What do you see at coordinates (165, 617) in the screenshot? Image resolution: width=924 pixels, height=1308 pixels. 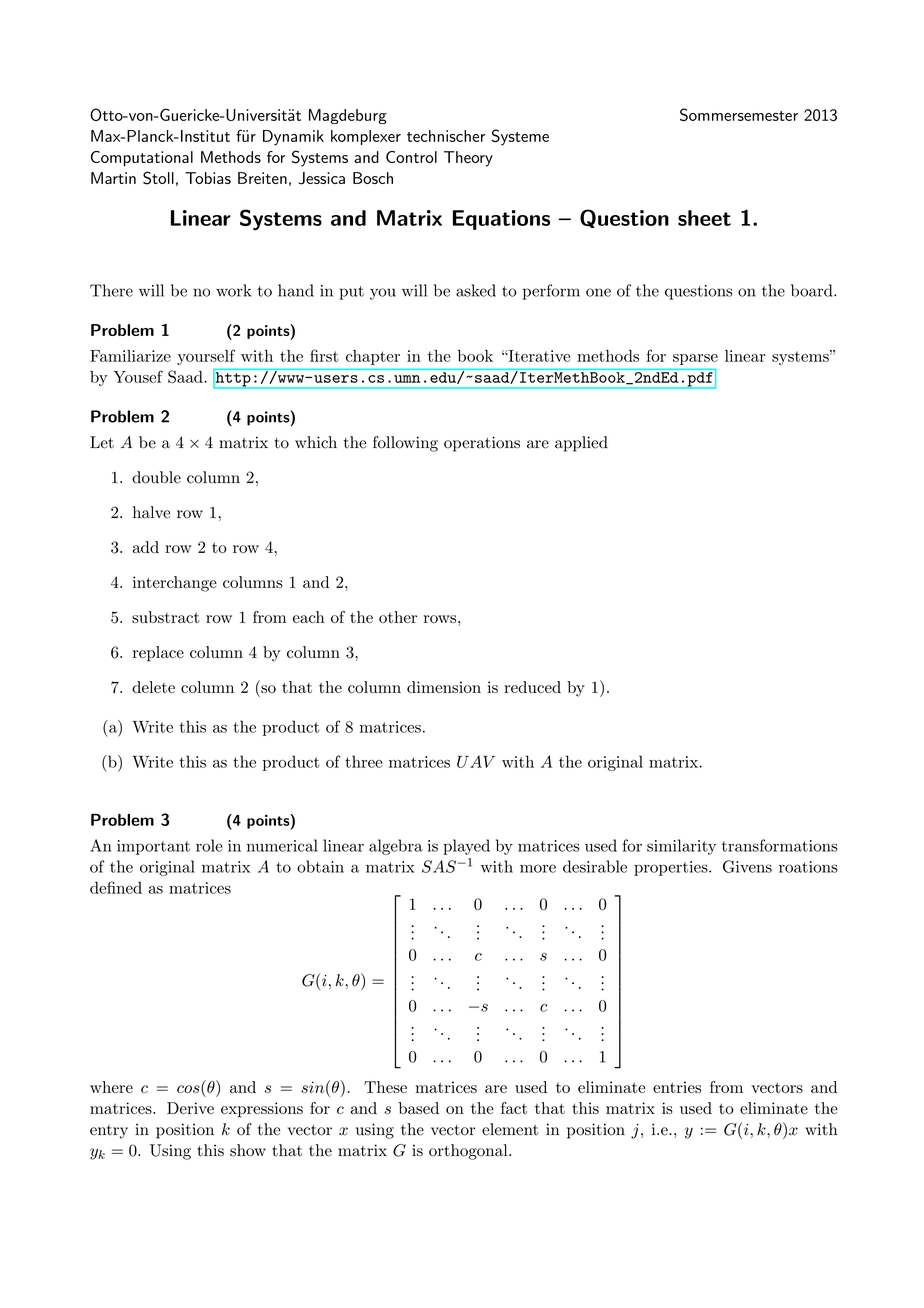 I see `substract` at bounding box center [165, 617].
